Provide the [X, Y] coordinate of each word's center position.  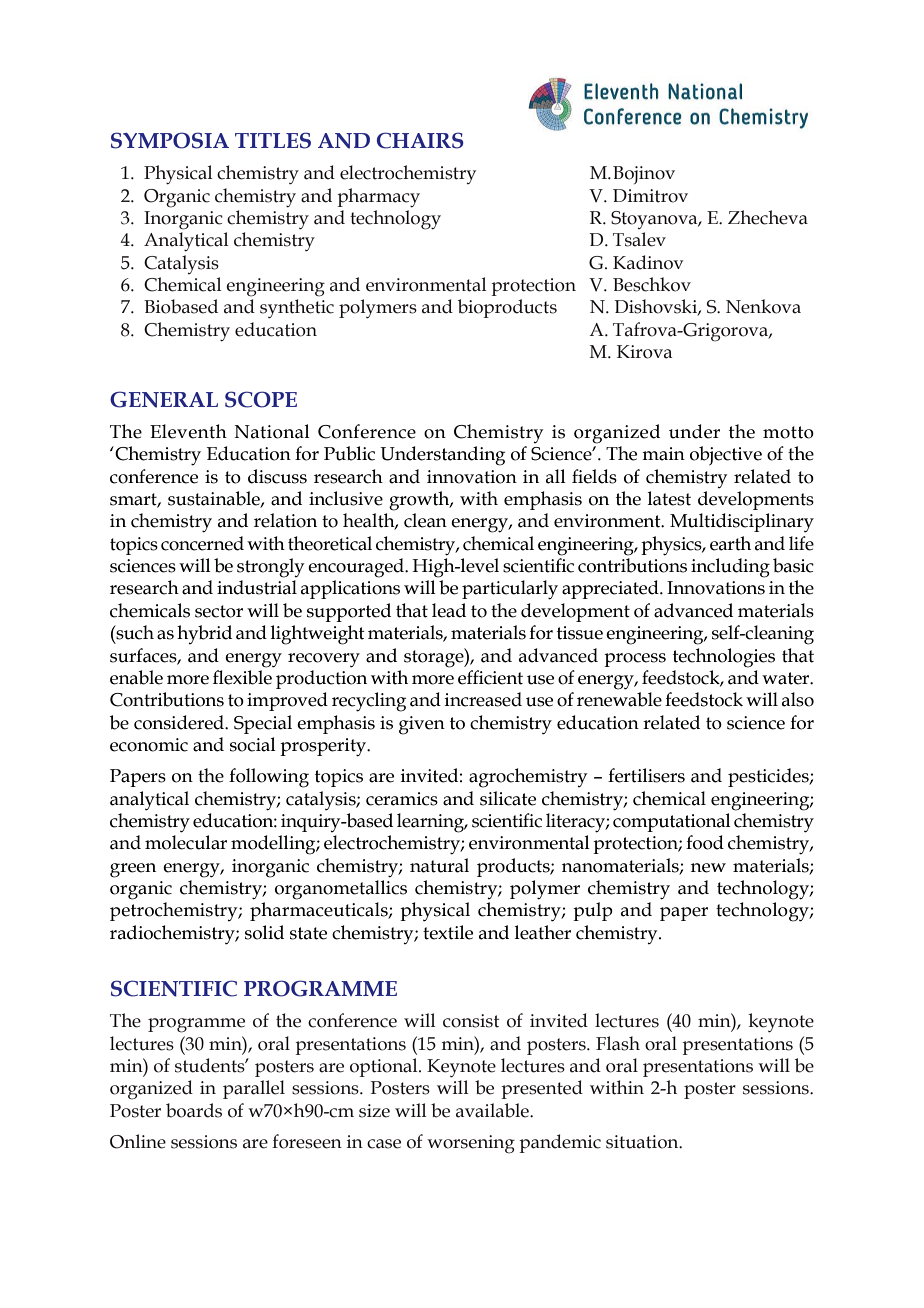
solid [264, 932]
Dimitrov [650, 196]
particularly [510, 590]
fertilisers [646, 775]
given [422, 725]
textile [448, 932]
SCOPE [261, 399]
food [705, 842]
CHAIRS [420, 140]
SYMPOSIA [170, 140]
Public [349, 453]
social [253, 744]
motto [788, 432]
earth [730, 543]
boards [194, 1110]
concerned [202, 543]
